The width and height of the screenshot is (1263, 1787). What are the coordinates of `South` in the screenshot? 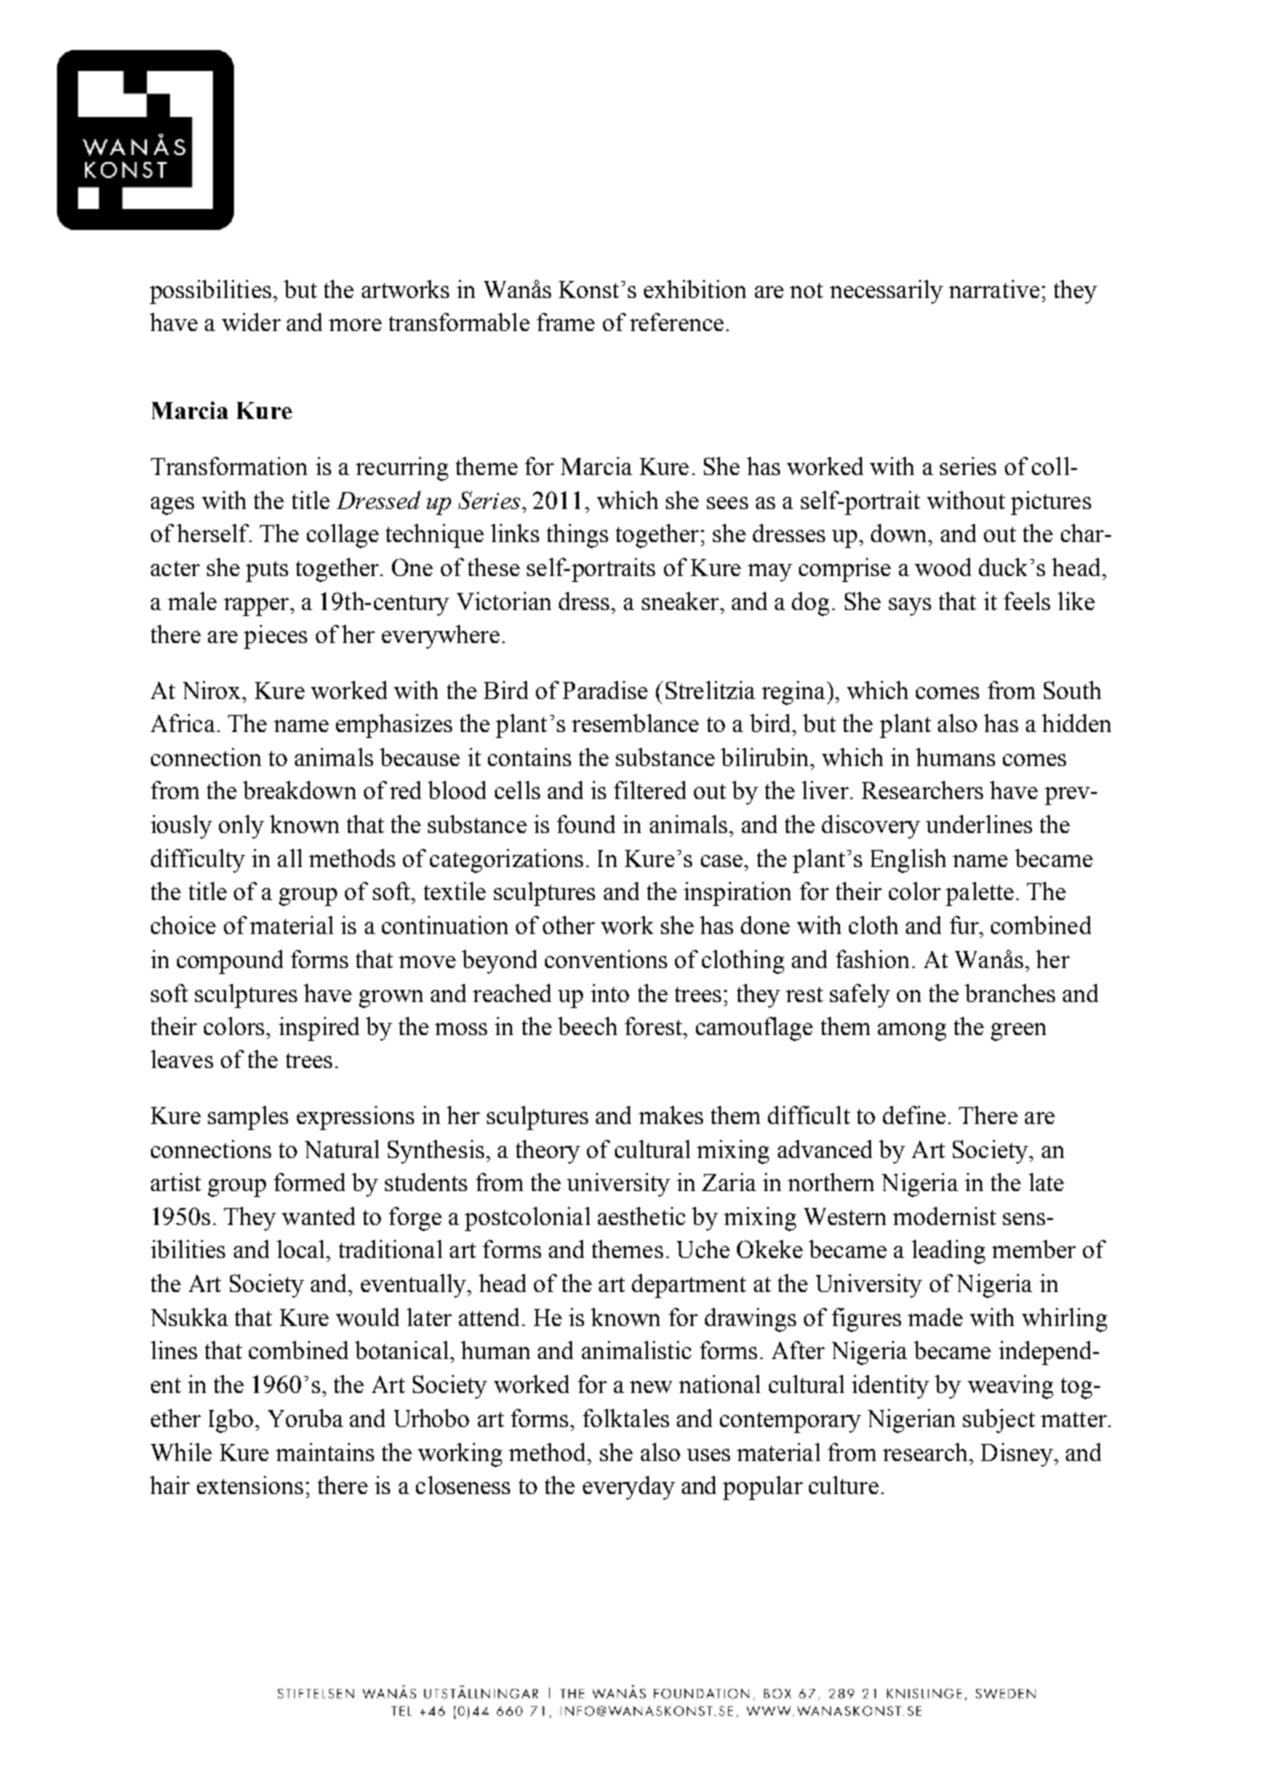 It's located at (1072, 690).
